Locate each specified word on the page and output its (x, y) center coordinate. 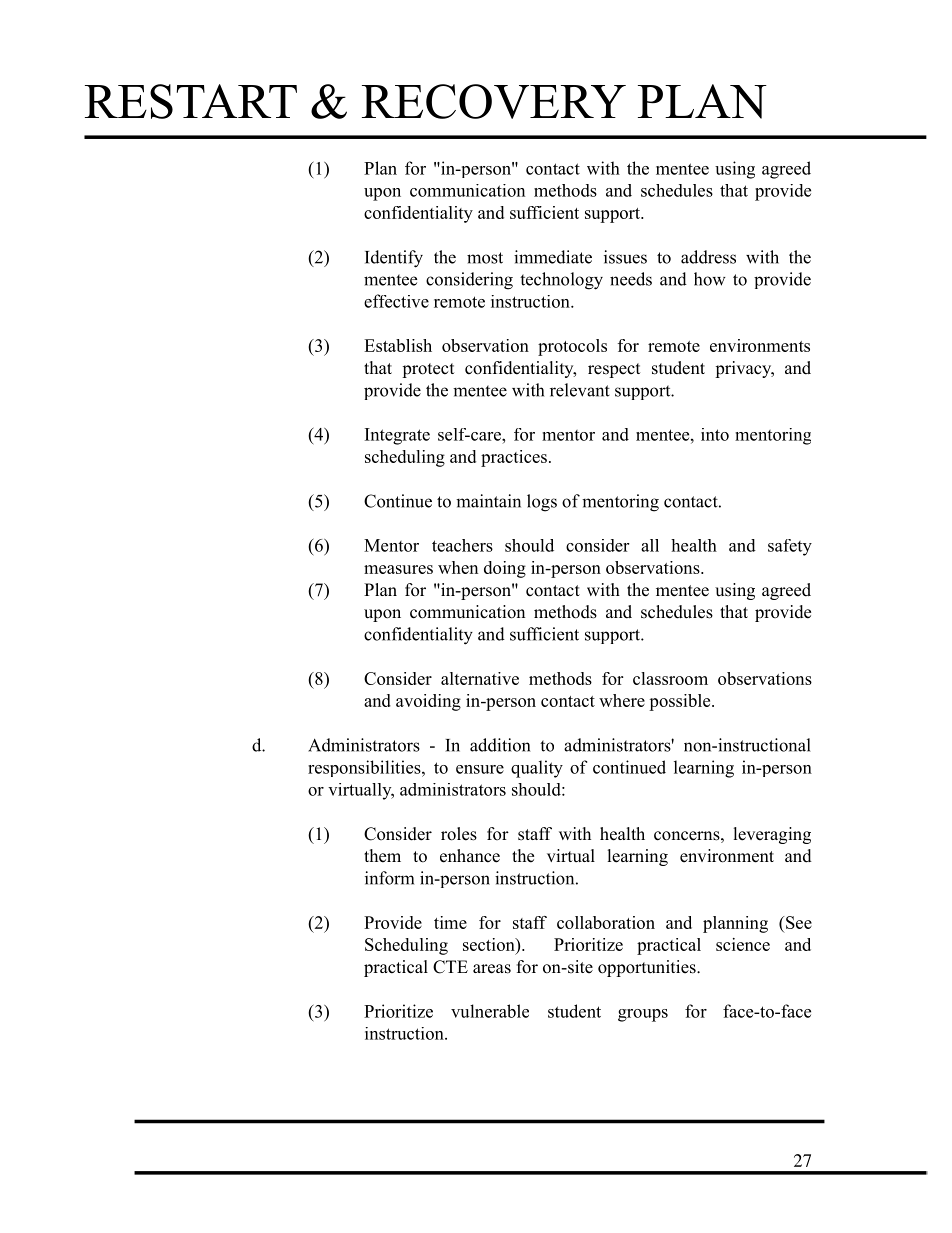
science (743, 944)
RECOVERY (494, 101)
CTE (450, 967)
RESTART (191, 101)
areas (492, 969)
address (708, 257)
